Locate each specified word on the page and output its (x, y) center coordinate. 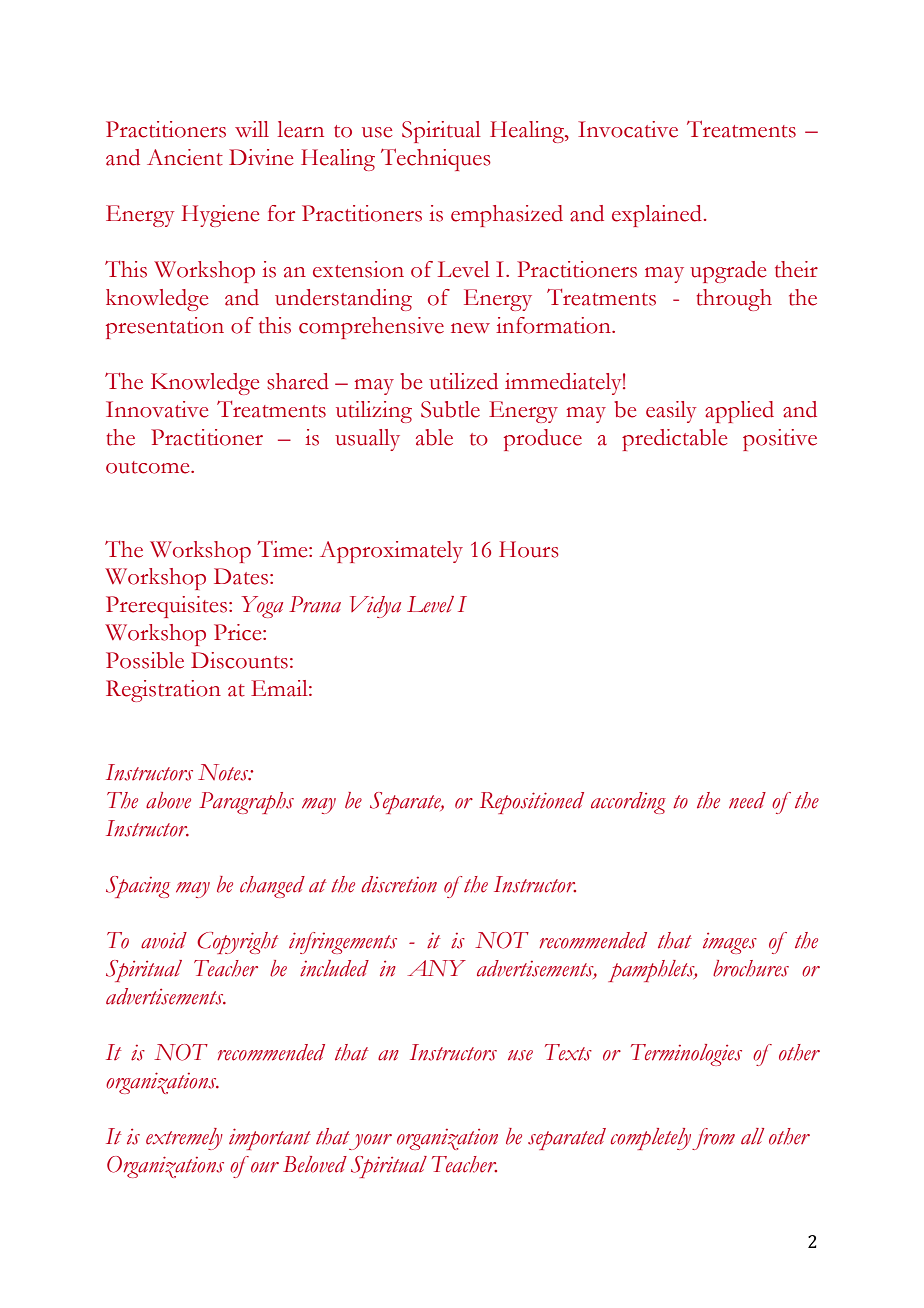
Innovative (157, 409)
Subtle (450, 409)
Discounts (239, 660)
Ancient (185, 157)
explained (657, 216)
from (713, 1139)
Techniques (436, 159)
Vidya (375, 607)
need (747, 800)
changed (272, 887)
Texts (568, 1052)
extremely (184, 1139)
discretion (399, 884)
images (730, 943)
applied (739, 412)
